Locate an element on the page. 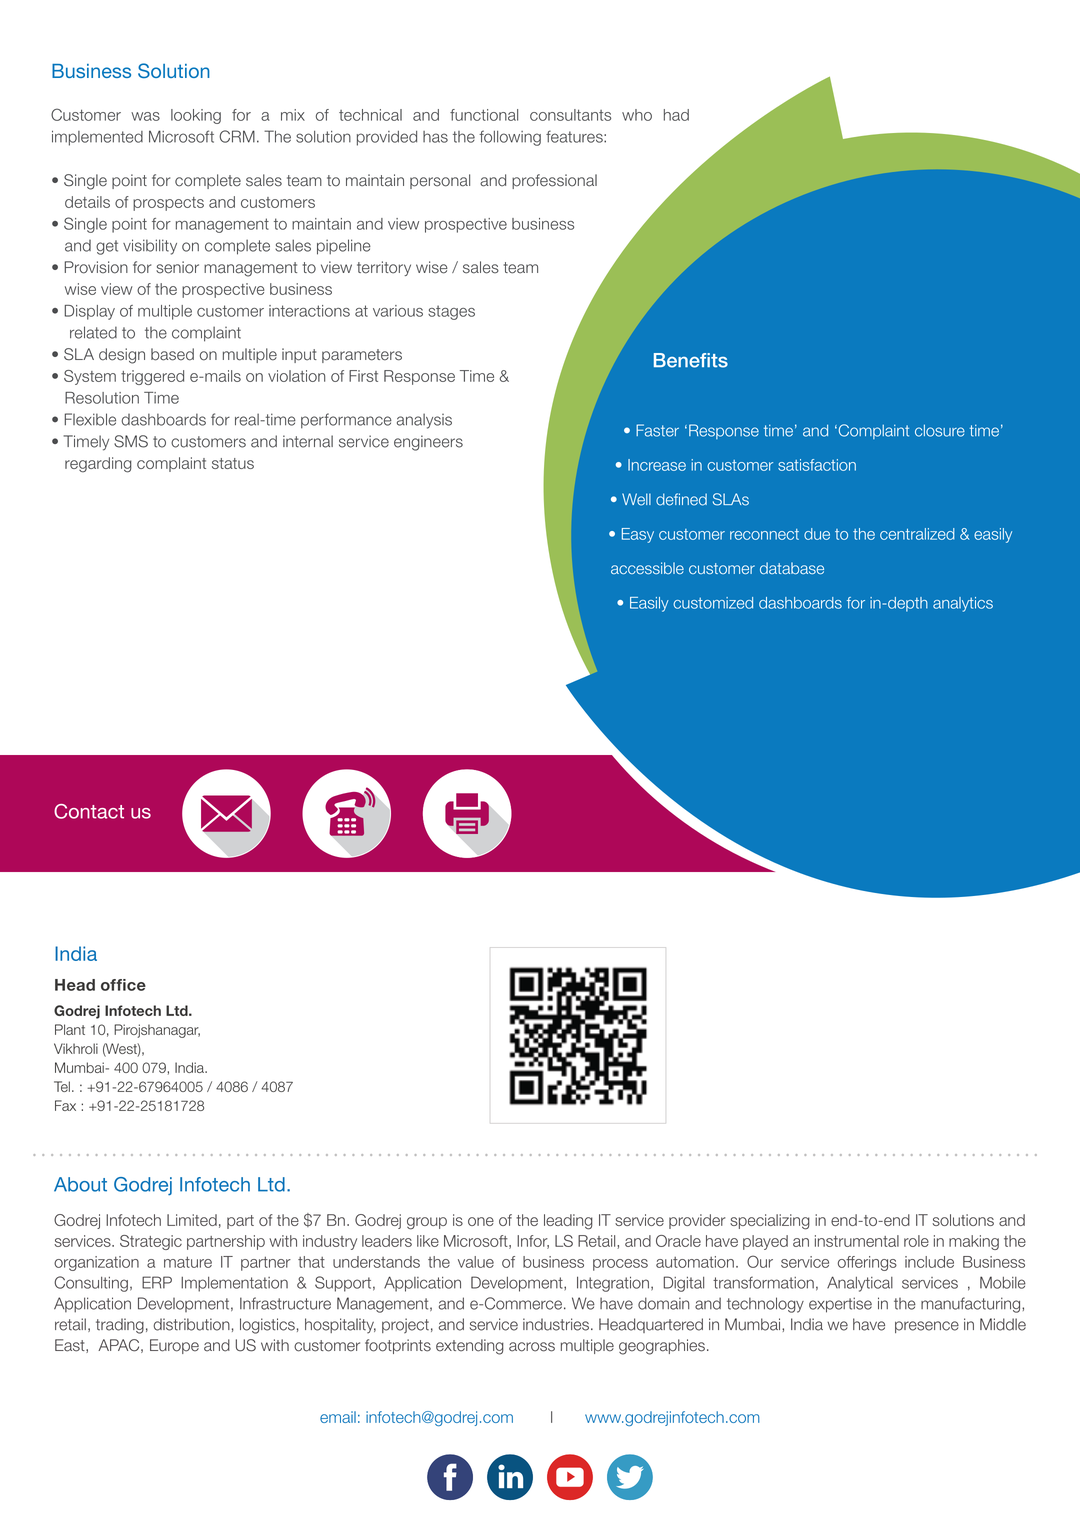  Europe is located at coordinates (174, 1346).
